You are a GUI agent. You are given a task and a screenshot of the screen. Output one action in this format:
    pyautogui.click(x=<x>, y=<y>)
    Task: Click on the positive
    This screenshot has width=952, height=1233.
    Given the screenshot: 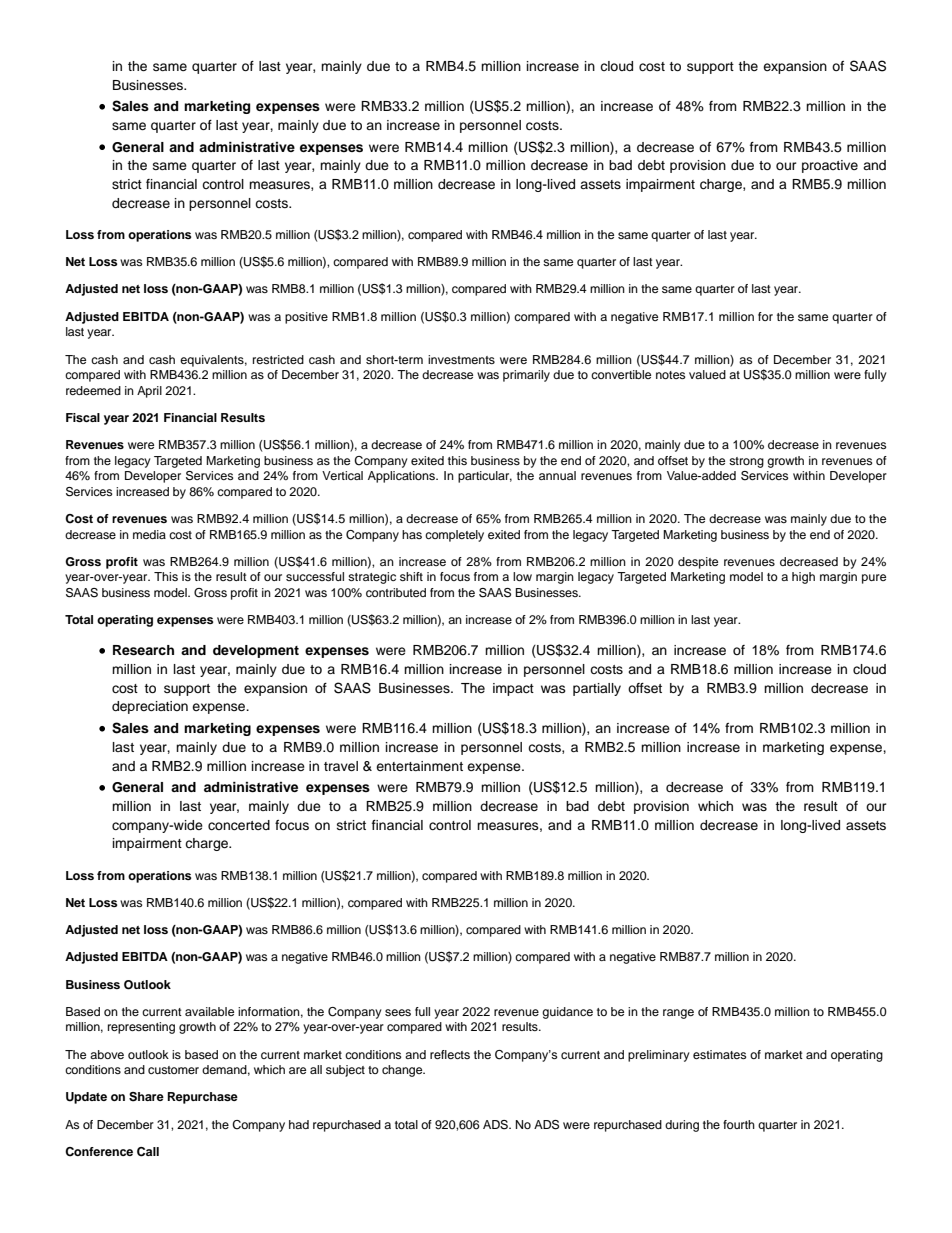 What is the action you would take?
    pyautogui.click(x=306, y=318)
